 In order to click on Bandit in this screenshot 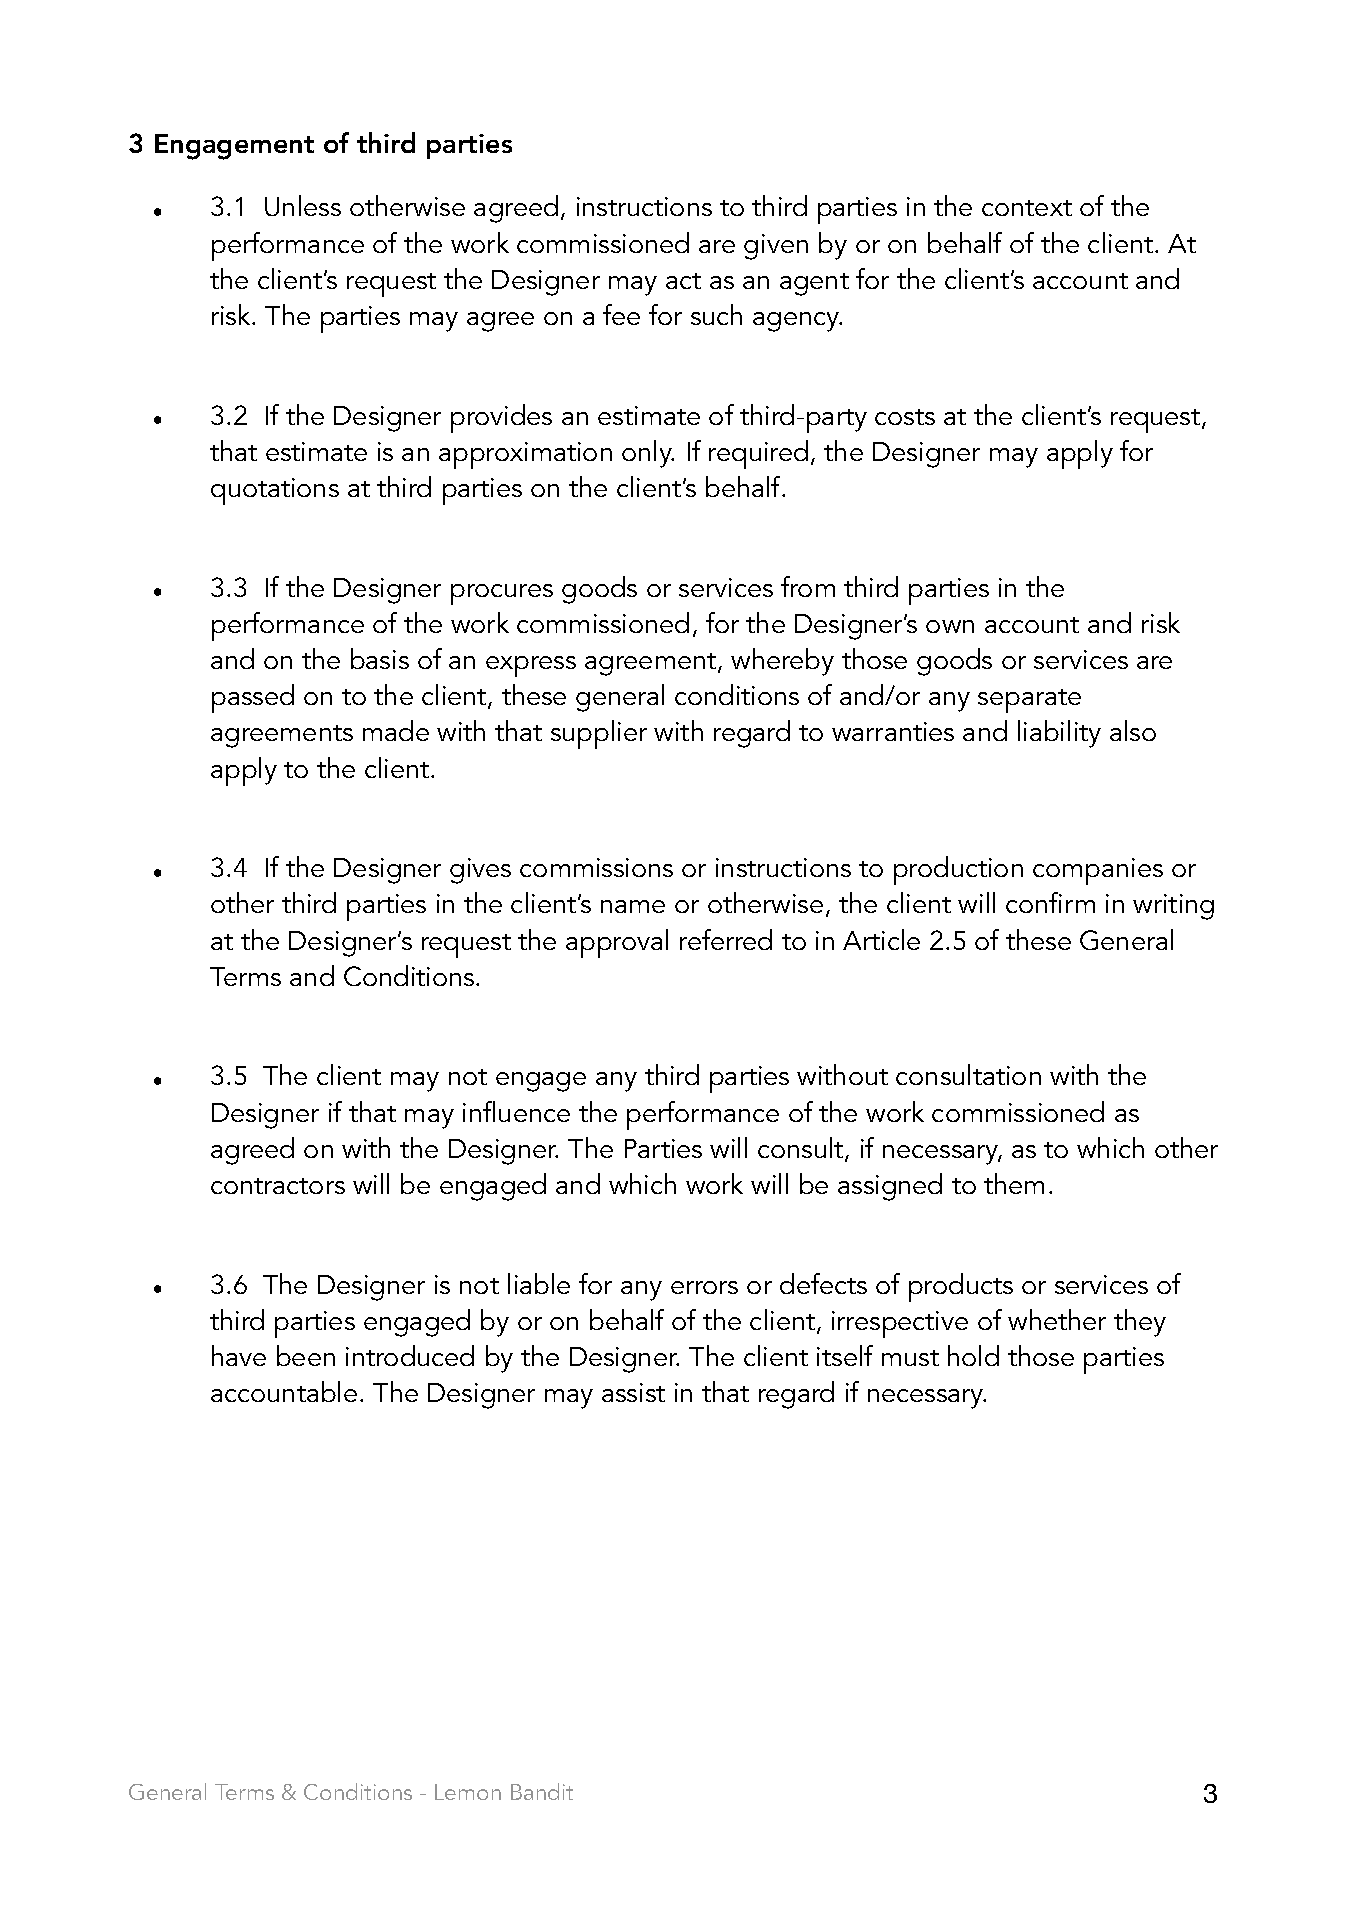, I will do `click(542, 1791)`.
